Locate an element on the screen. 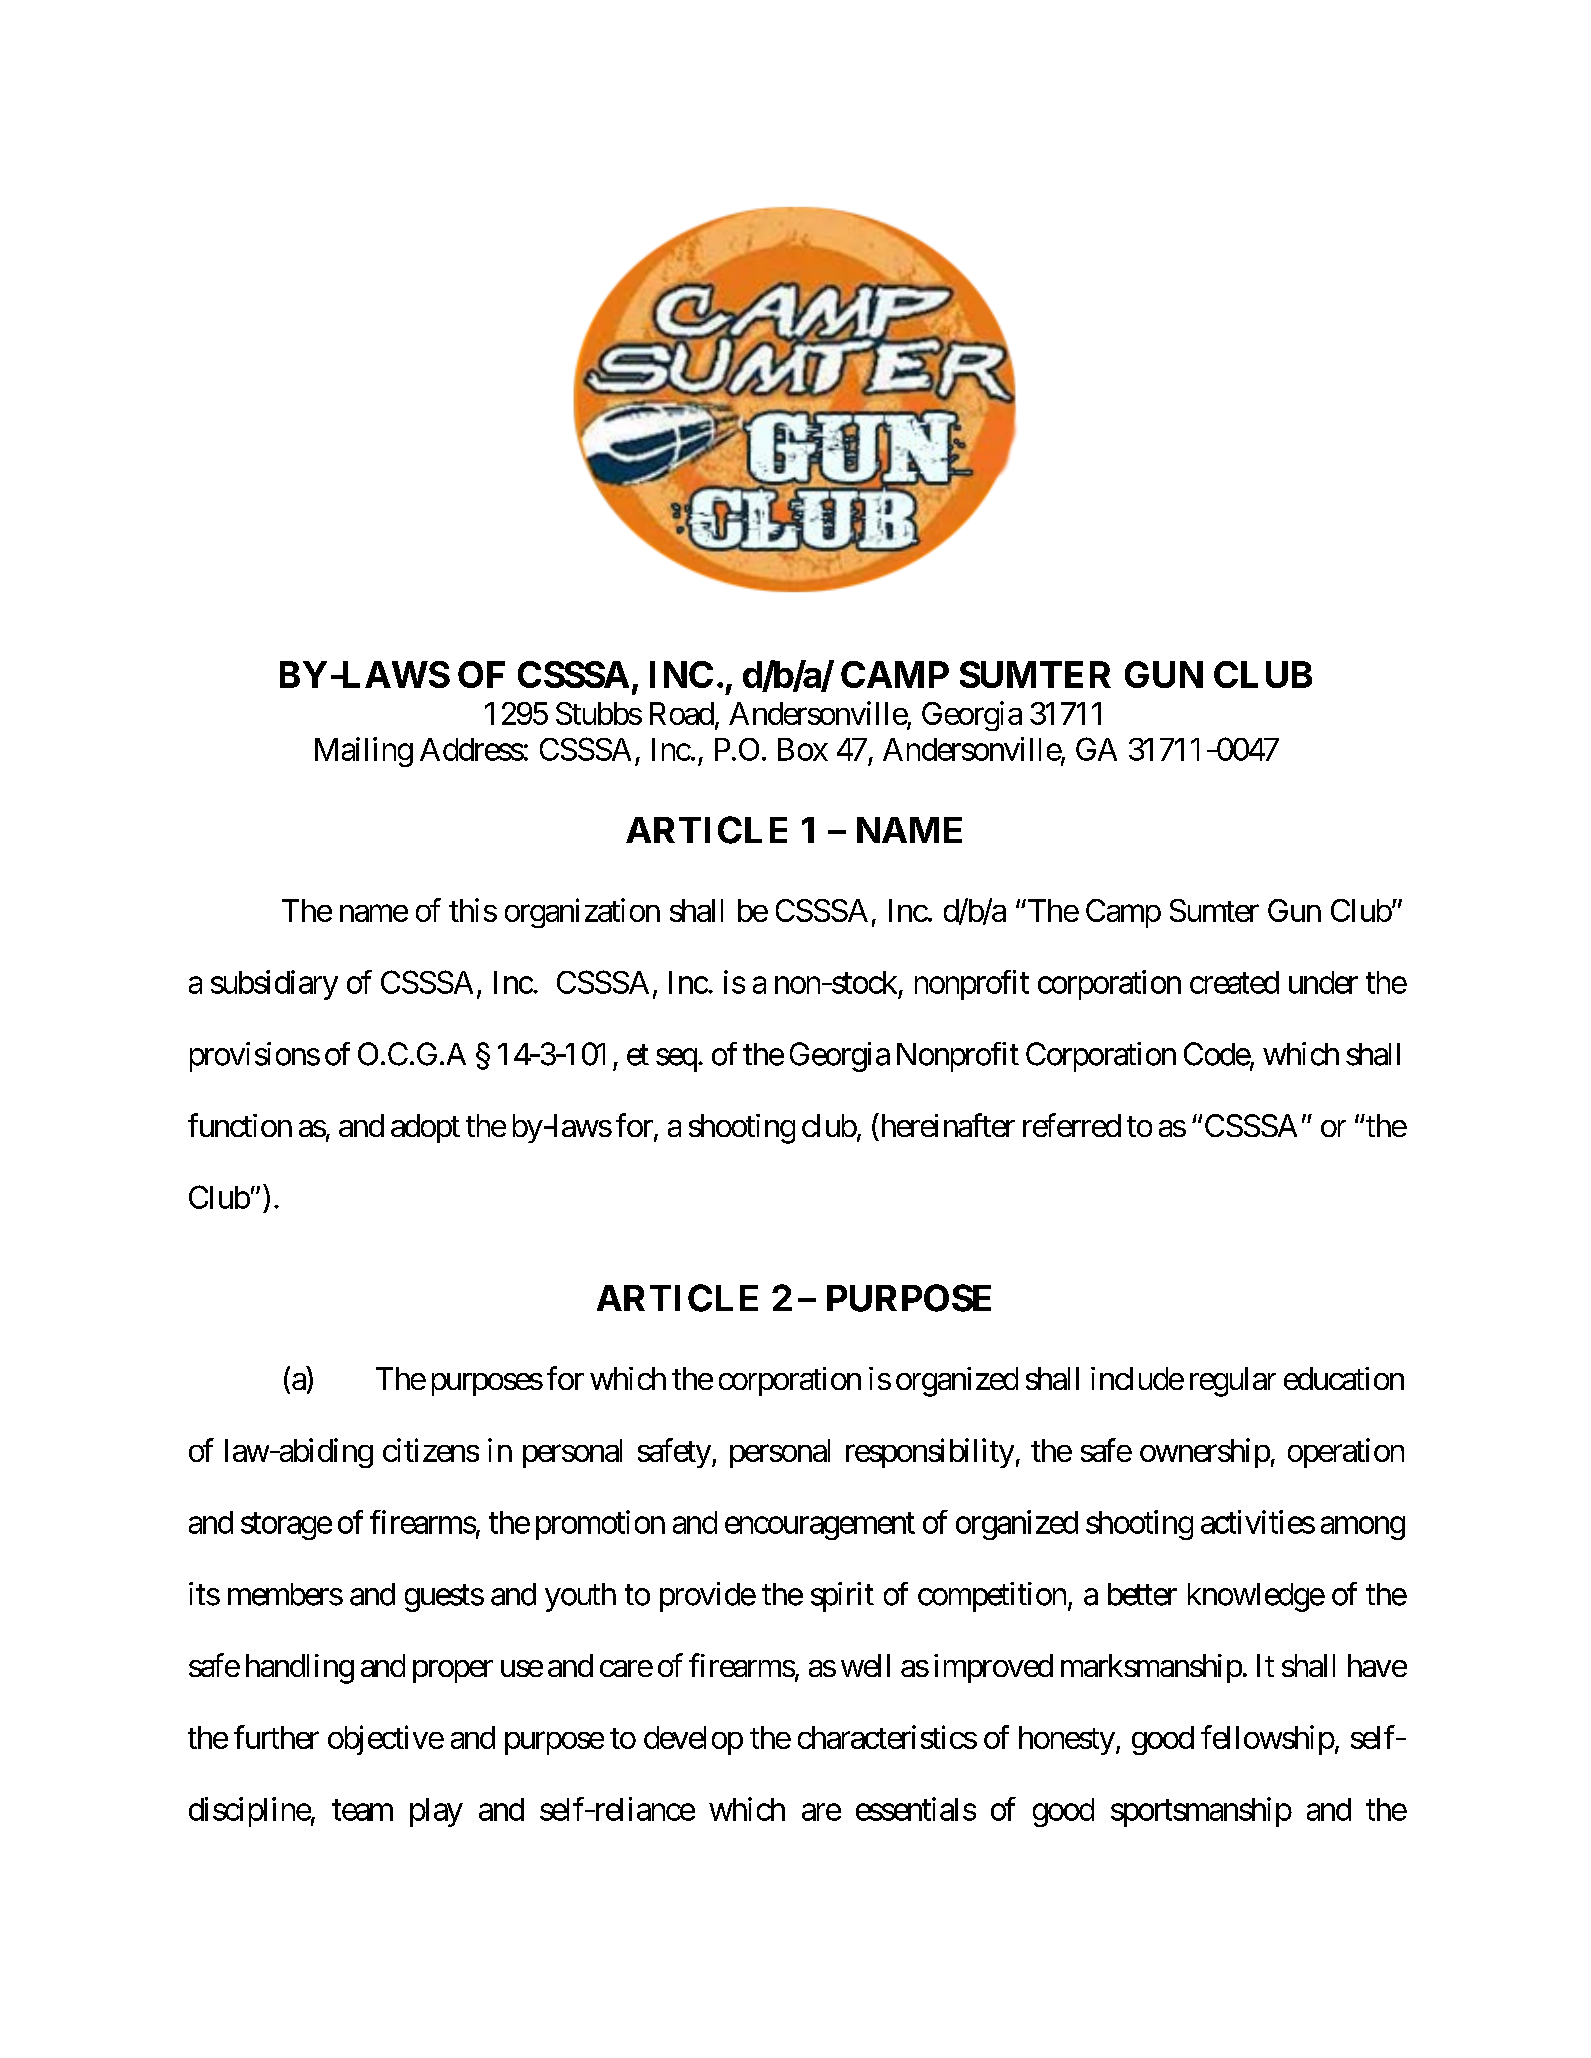 This screenshot has width=1591, height=2058. Road is located at coordinates (682, 713).
